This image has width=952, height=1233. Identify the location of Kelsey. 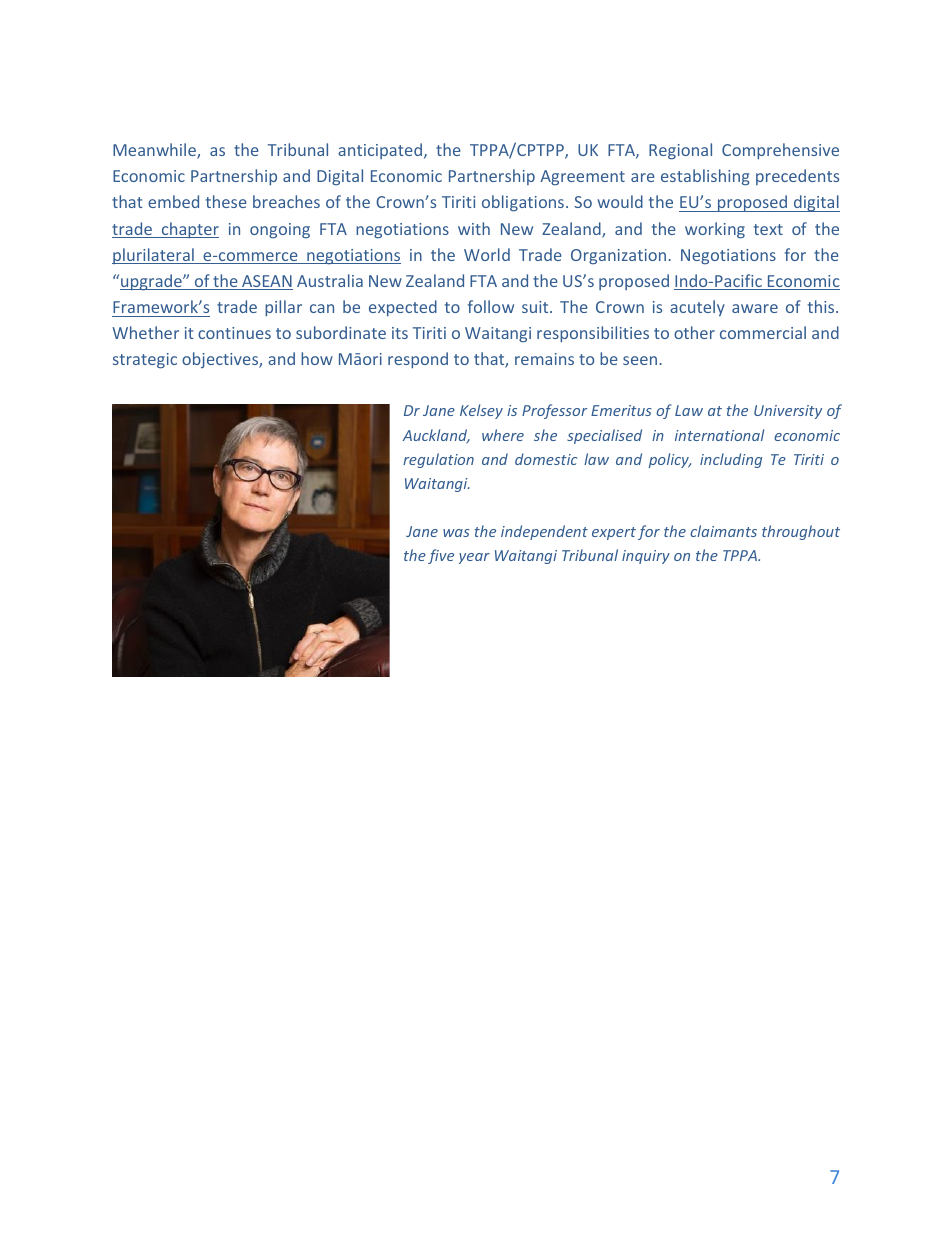
(481, 411).
